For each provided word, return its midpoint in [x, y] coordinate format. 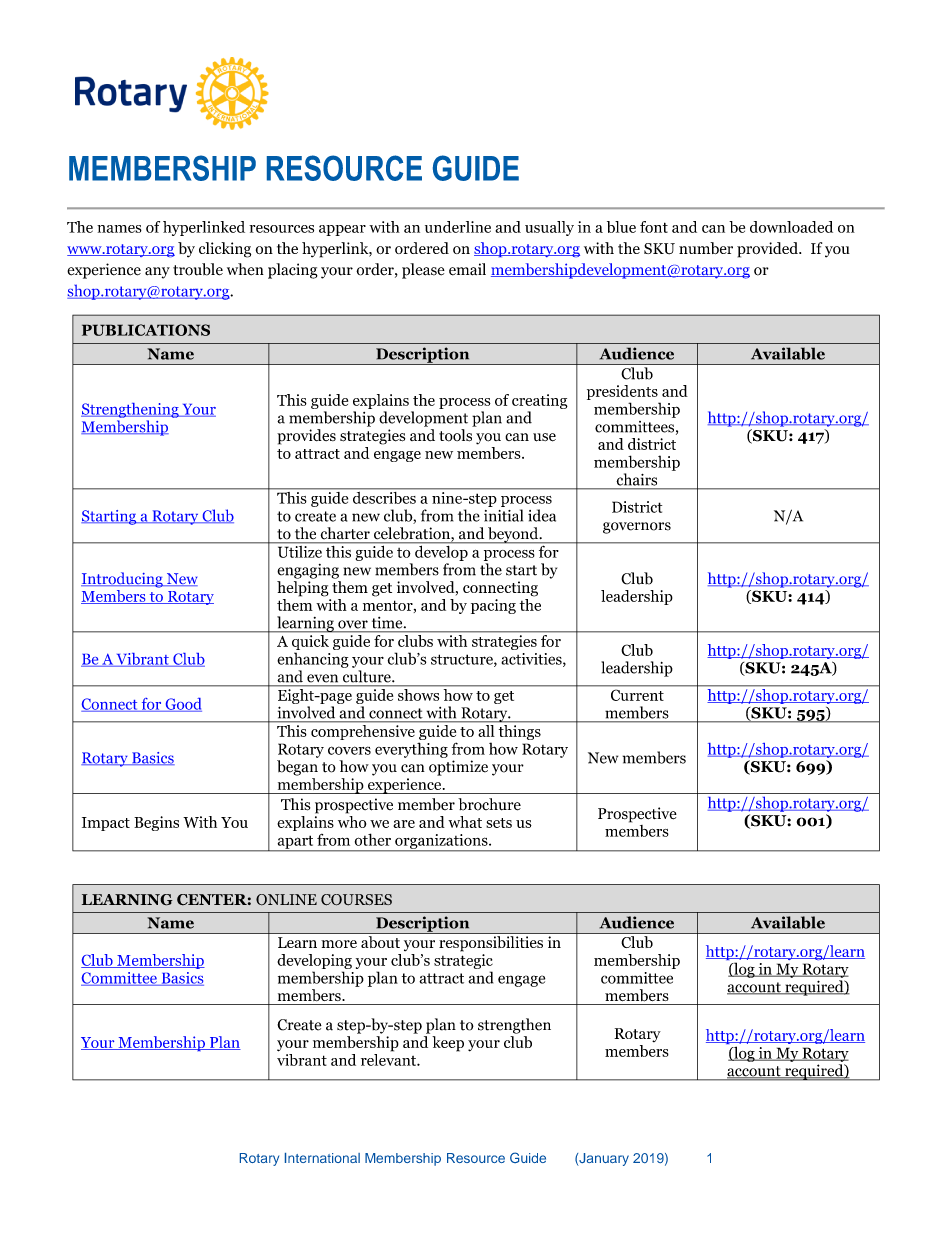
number [706, 248]
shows [418, 693]
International [322, 1158]
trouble [198, 269]
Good [182, 705]
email [467, 269]
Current [637, 695]
